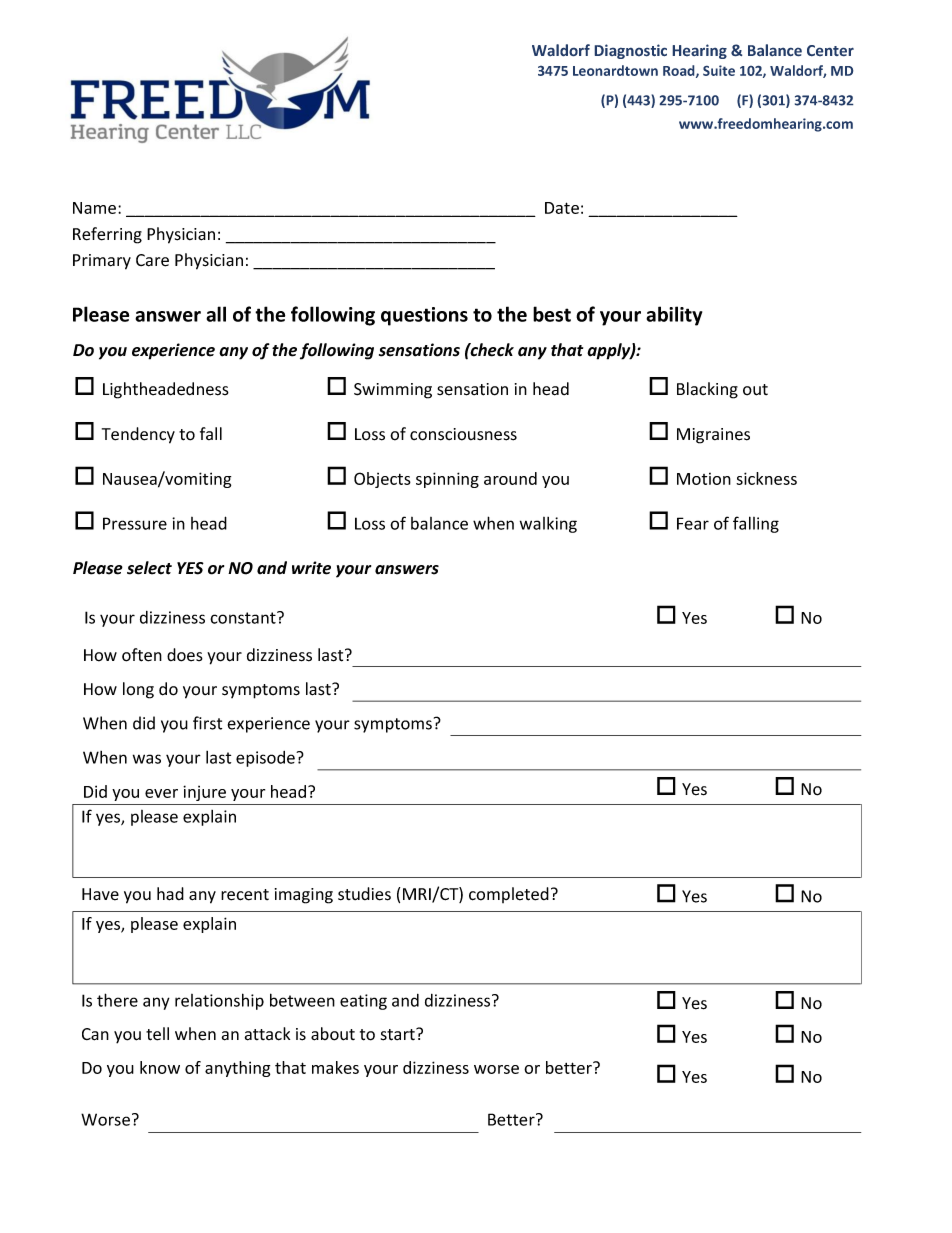  What do you see at coordinates (96, 208) in the screenshot?
I see `Name` at bounding box center [96, 208].
